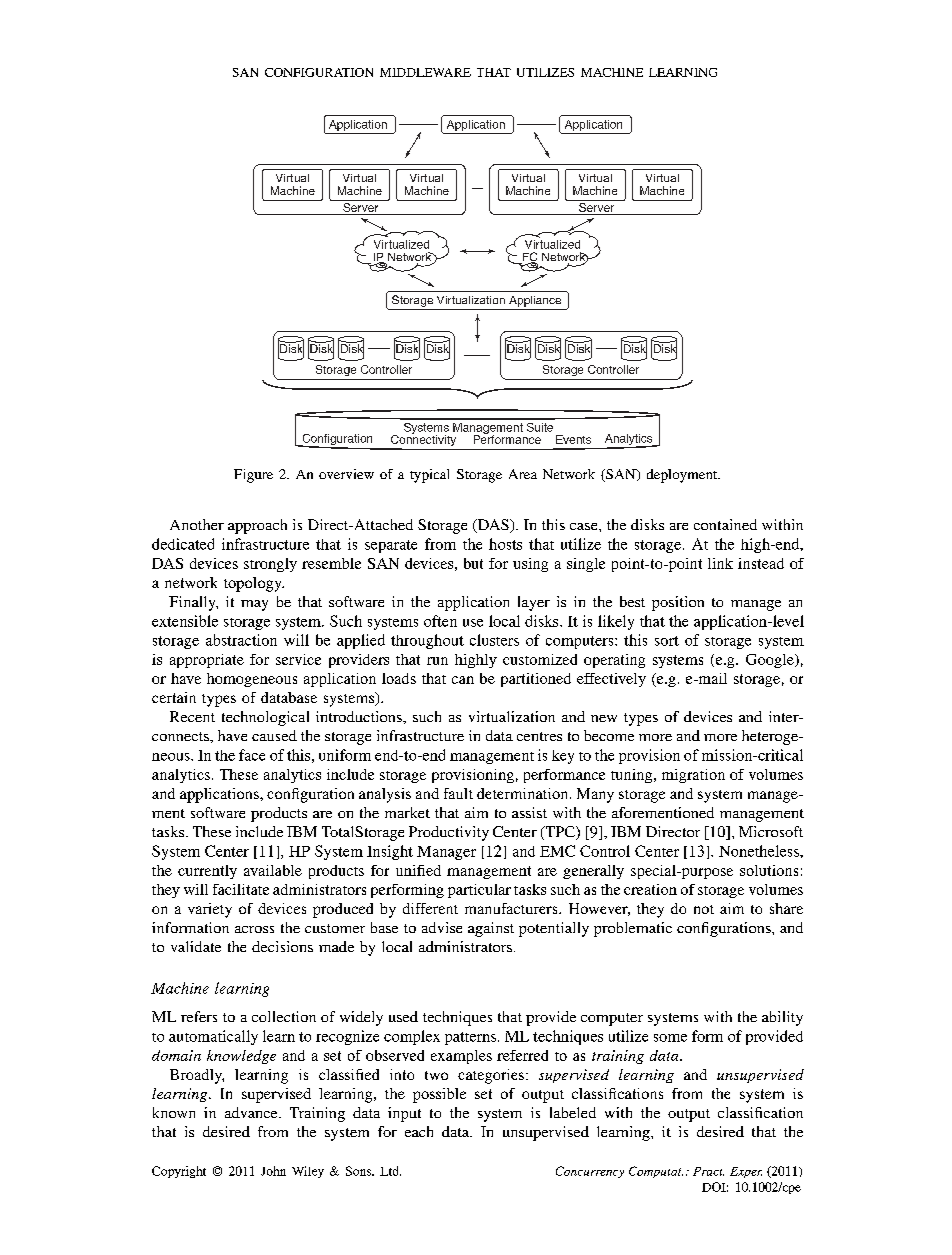 Image resolution: width=952 pixels, height=1255 pixels. Describe the element at coordinates (725, 524) in the screenshot. I see `contained` at that location.
